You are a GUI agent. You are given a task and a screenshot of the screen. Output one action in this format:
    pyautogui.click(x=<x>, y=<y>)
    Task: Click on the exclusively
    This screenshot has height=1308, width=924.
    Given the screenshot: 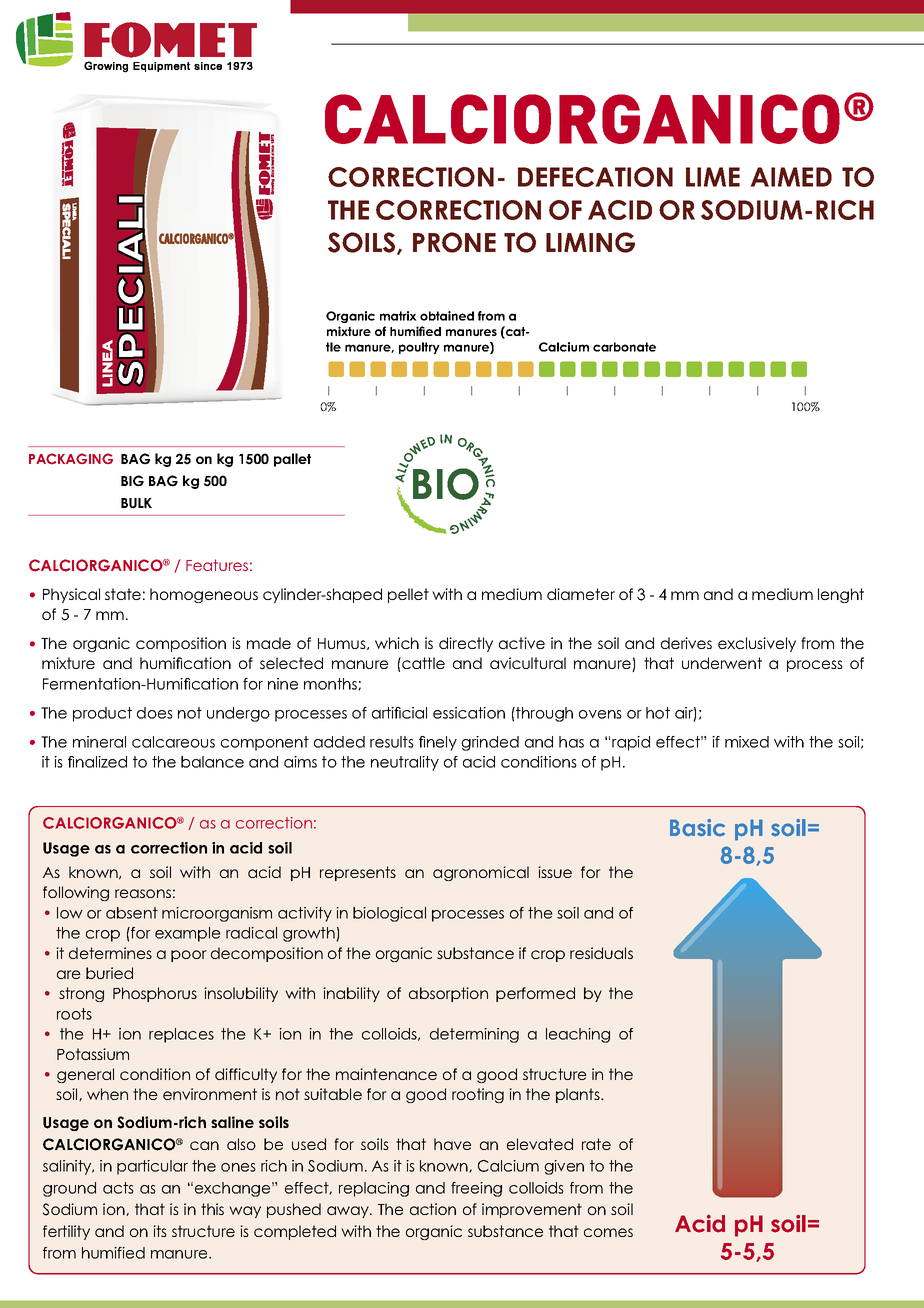 What is the action you would take?
    pyautogui.click(x=757, y=644)
